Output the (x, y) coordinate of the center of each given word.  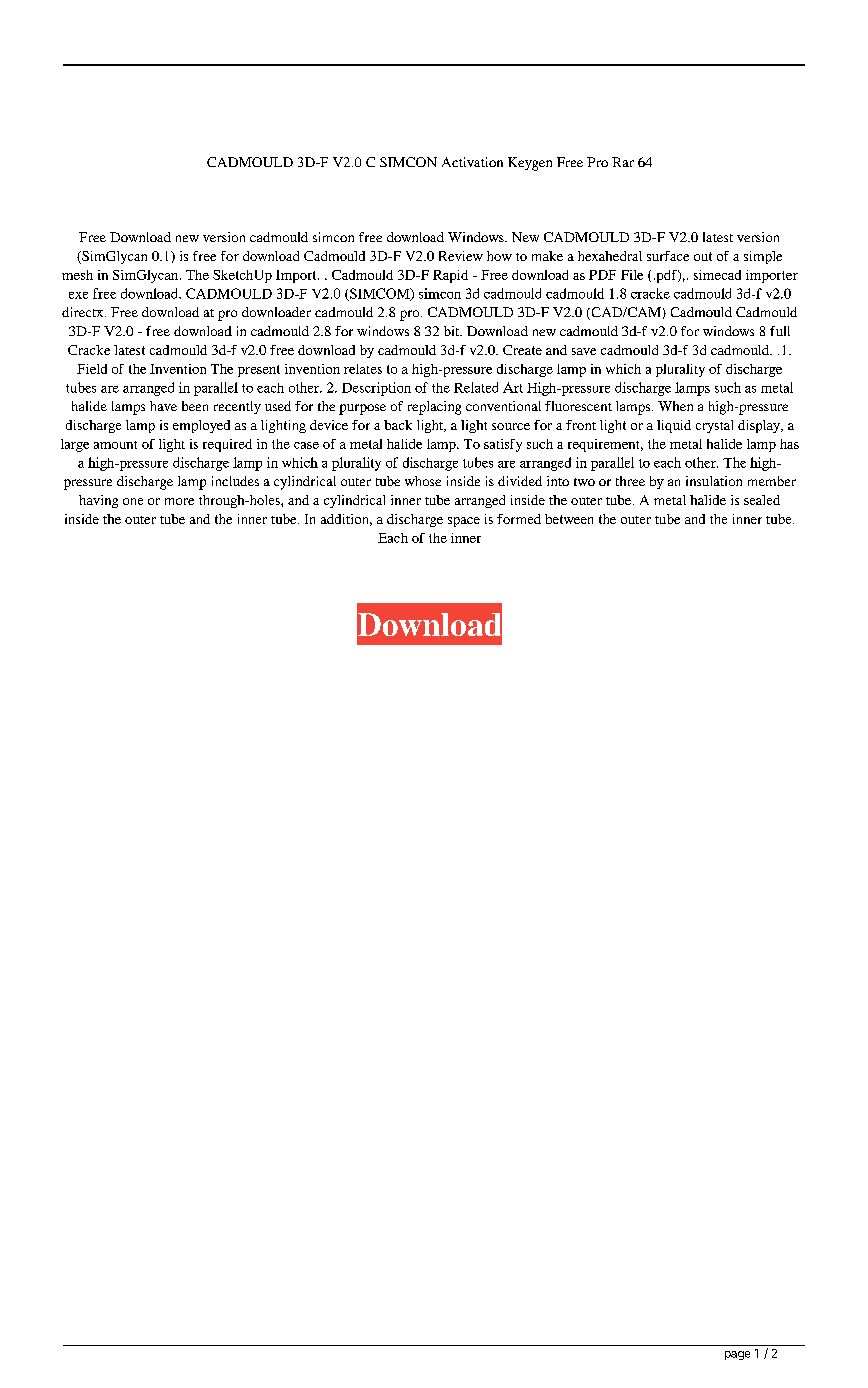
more (179, 501)
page (737, 1355)
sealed (762, 500)
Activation (472, 162)
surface (668, 256)
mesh (77, 275)
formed (519, 519)
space (464, 522)
